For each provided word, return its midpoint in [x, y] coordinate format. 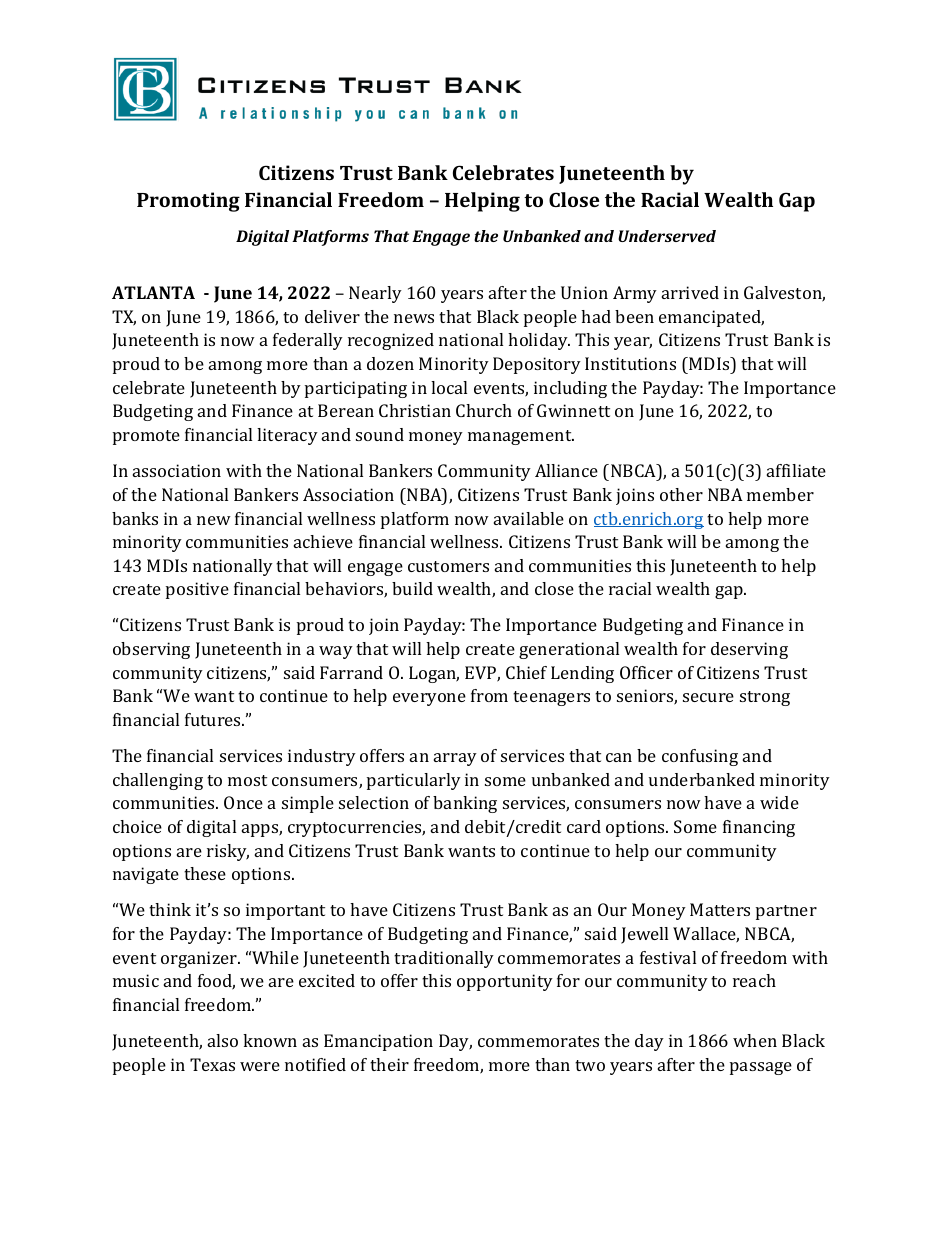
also [223, 1040]
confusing [700, 757]
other [681, 494]
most [247, 780]
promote [146, 437]
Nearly [375, 294]
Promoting [188, 202]
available [529, 518]
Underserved [667, 236]
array [455, 759]
